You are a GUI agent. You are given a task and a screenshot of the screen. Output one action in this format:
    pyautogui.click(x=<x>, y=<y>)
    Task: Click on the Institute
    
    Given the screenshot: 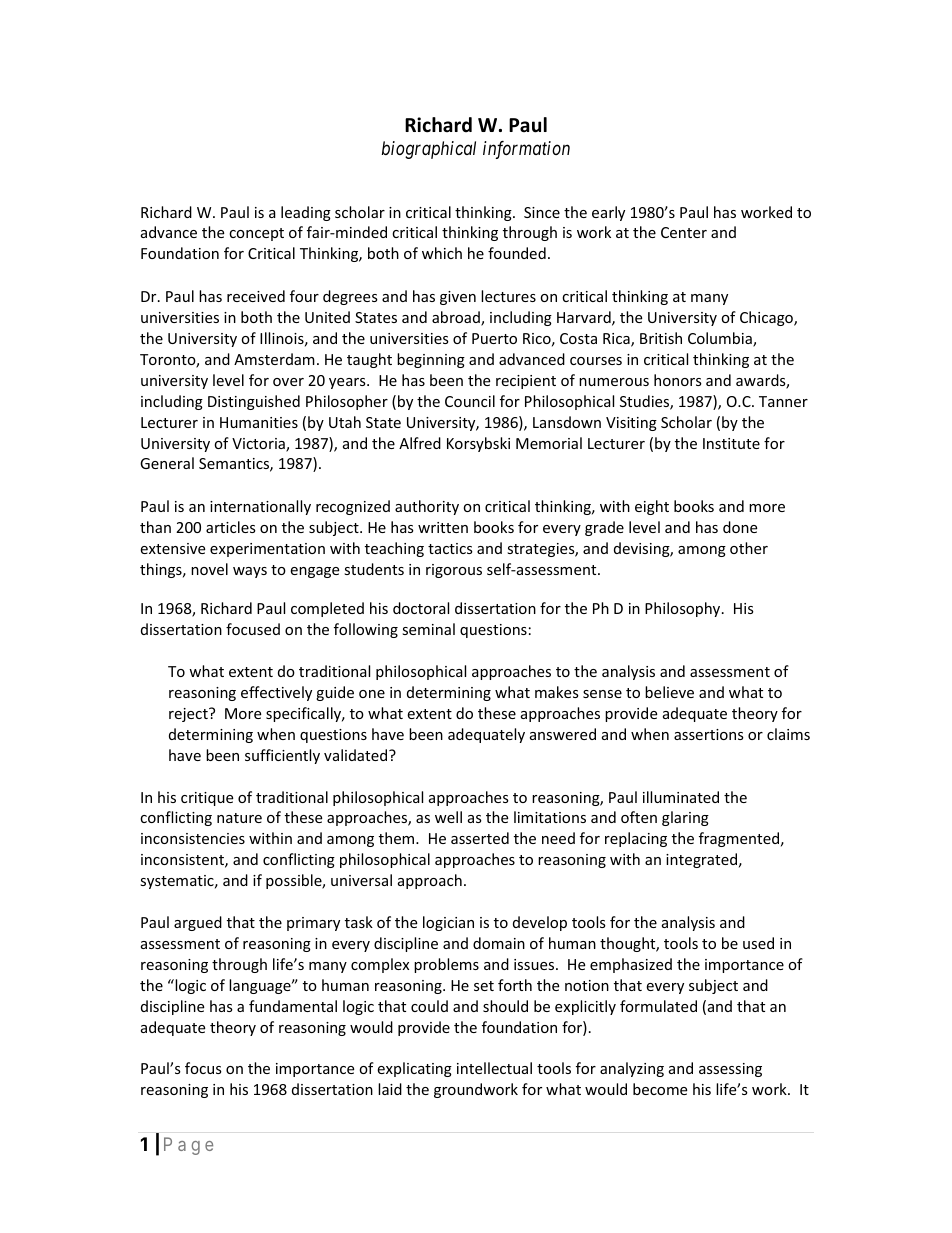 What is the action you would take?
    pyautogui.click(x=731, y=443)
